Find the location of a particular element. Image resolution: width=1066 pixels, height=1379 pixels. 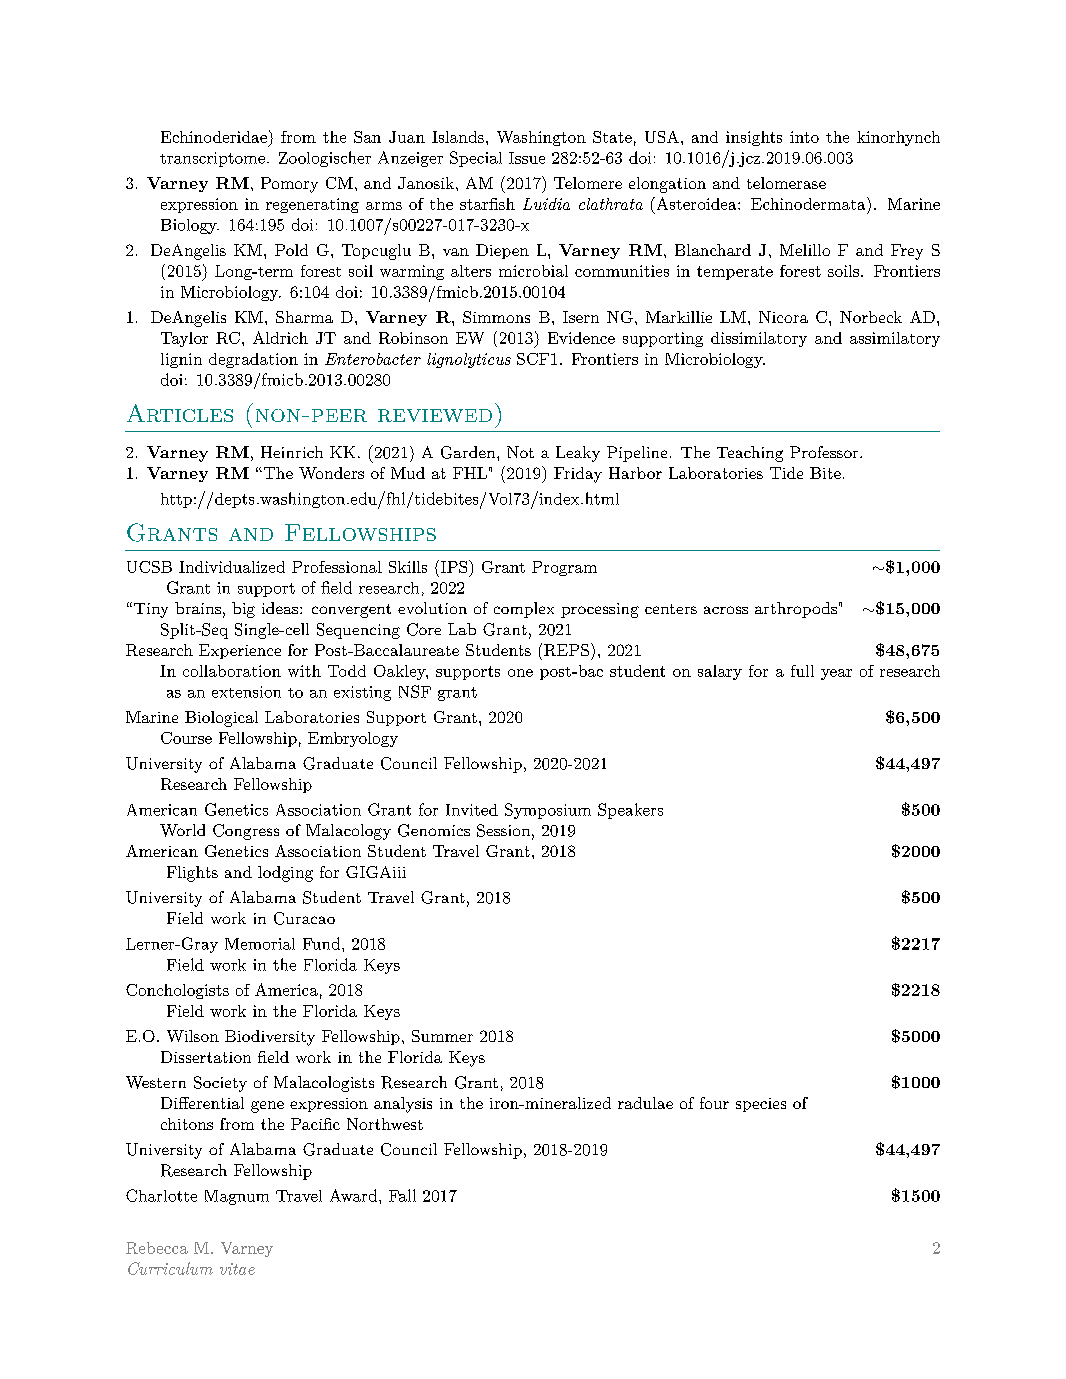

year is located at coordinates (836, 674).
